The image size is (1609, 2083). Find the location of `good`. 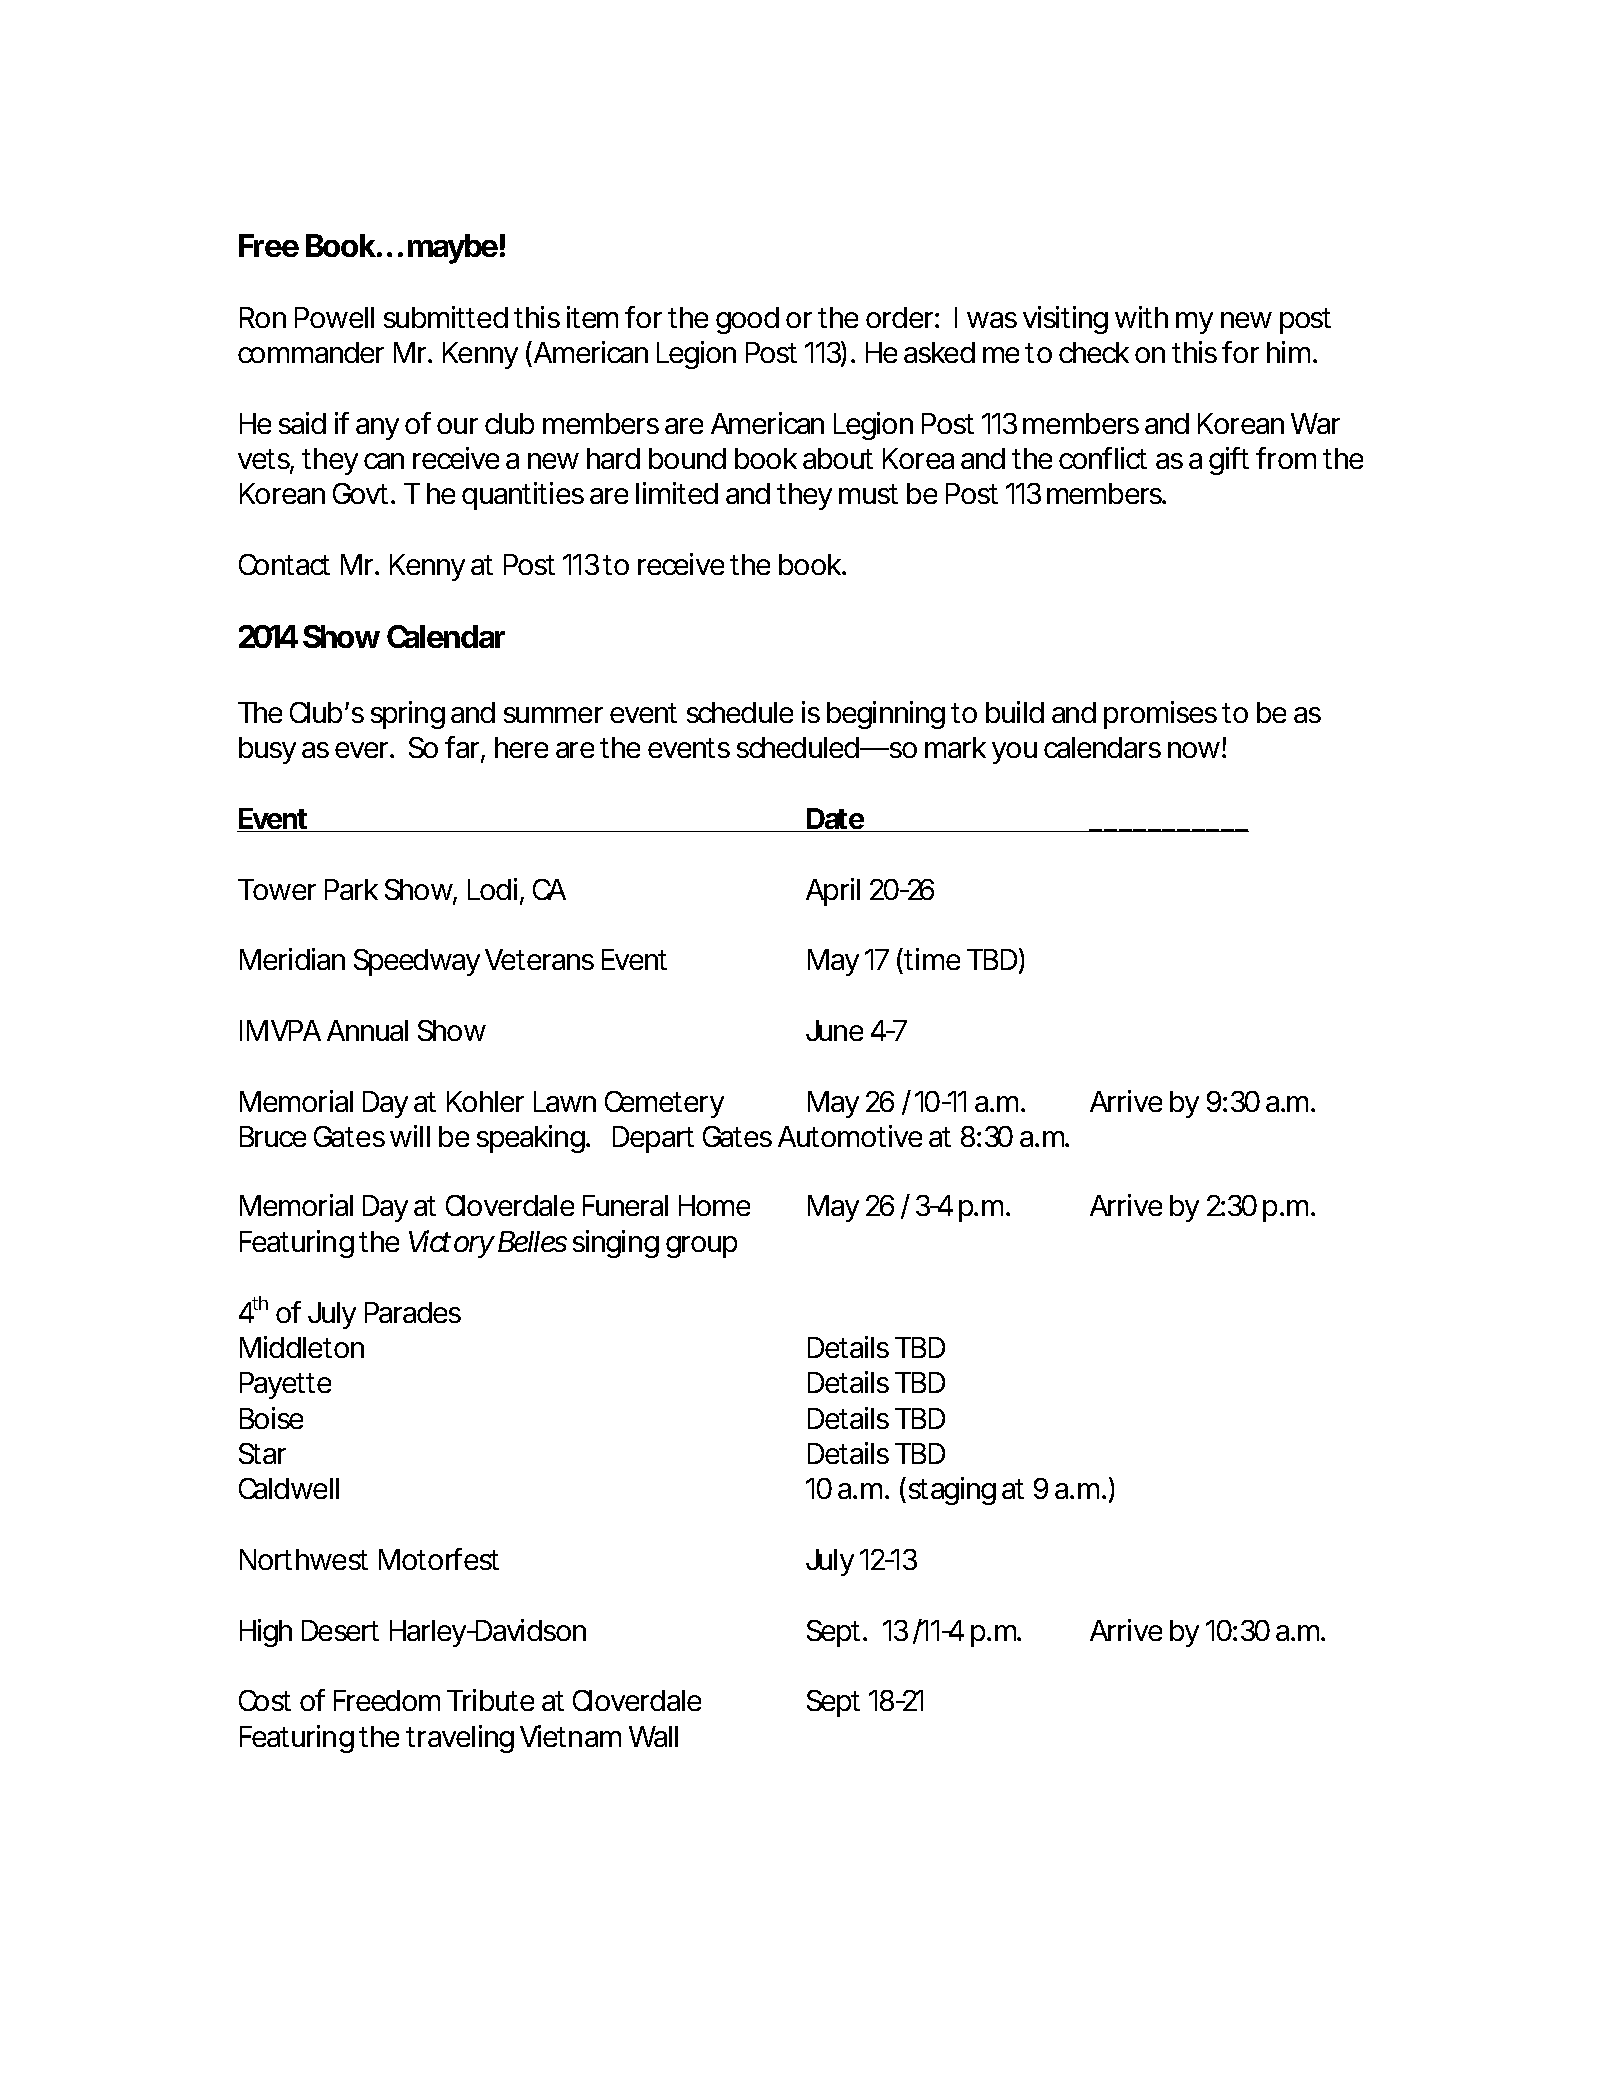

good is located at coordinates (747, 320).
